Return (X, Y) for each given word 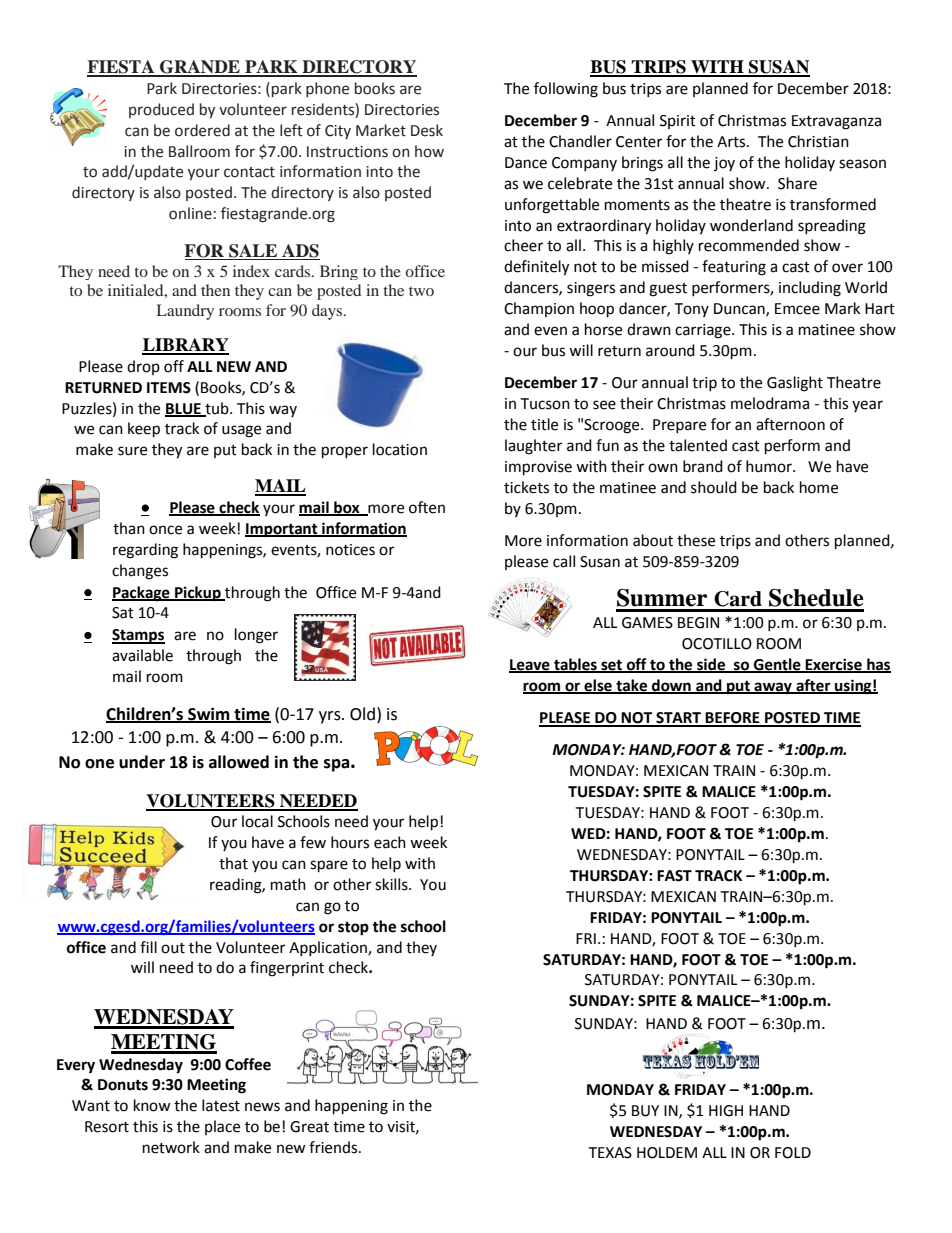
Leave (530, 665)
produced (161, 110)
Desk (427, 130)
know (152, 1105)
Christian (818, 141)
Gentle (777, 665)
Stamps (138, 636)
